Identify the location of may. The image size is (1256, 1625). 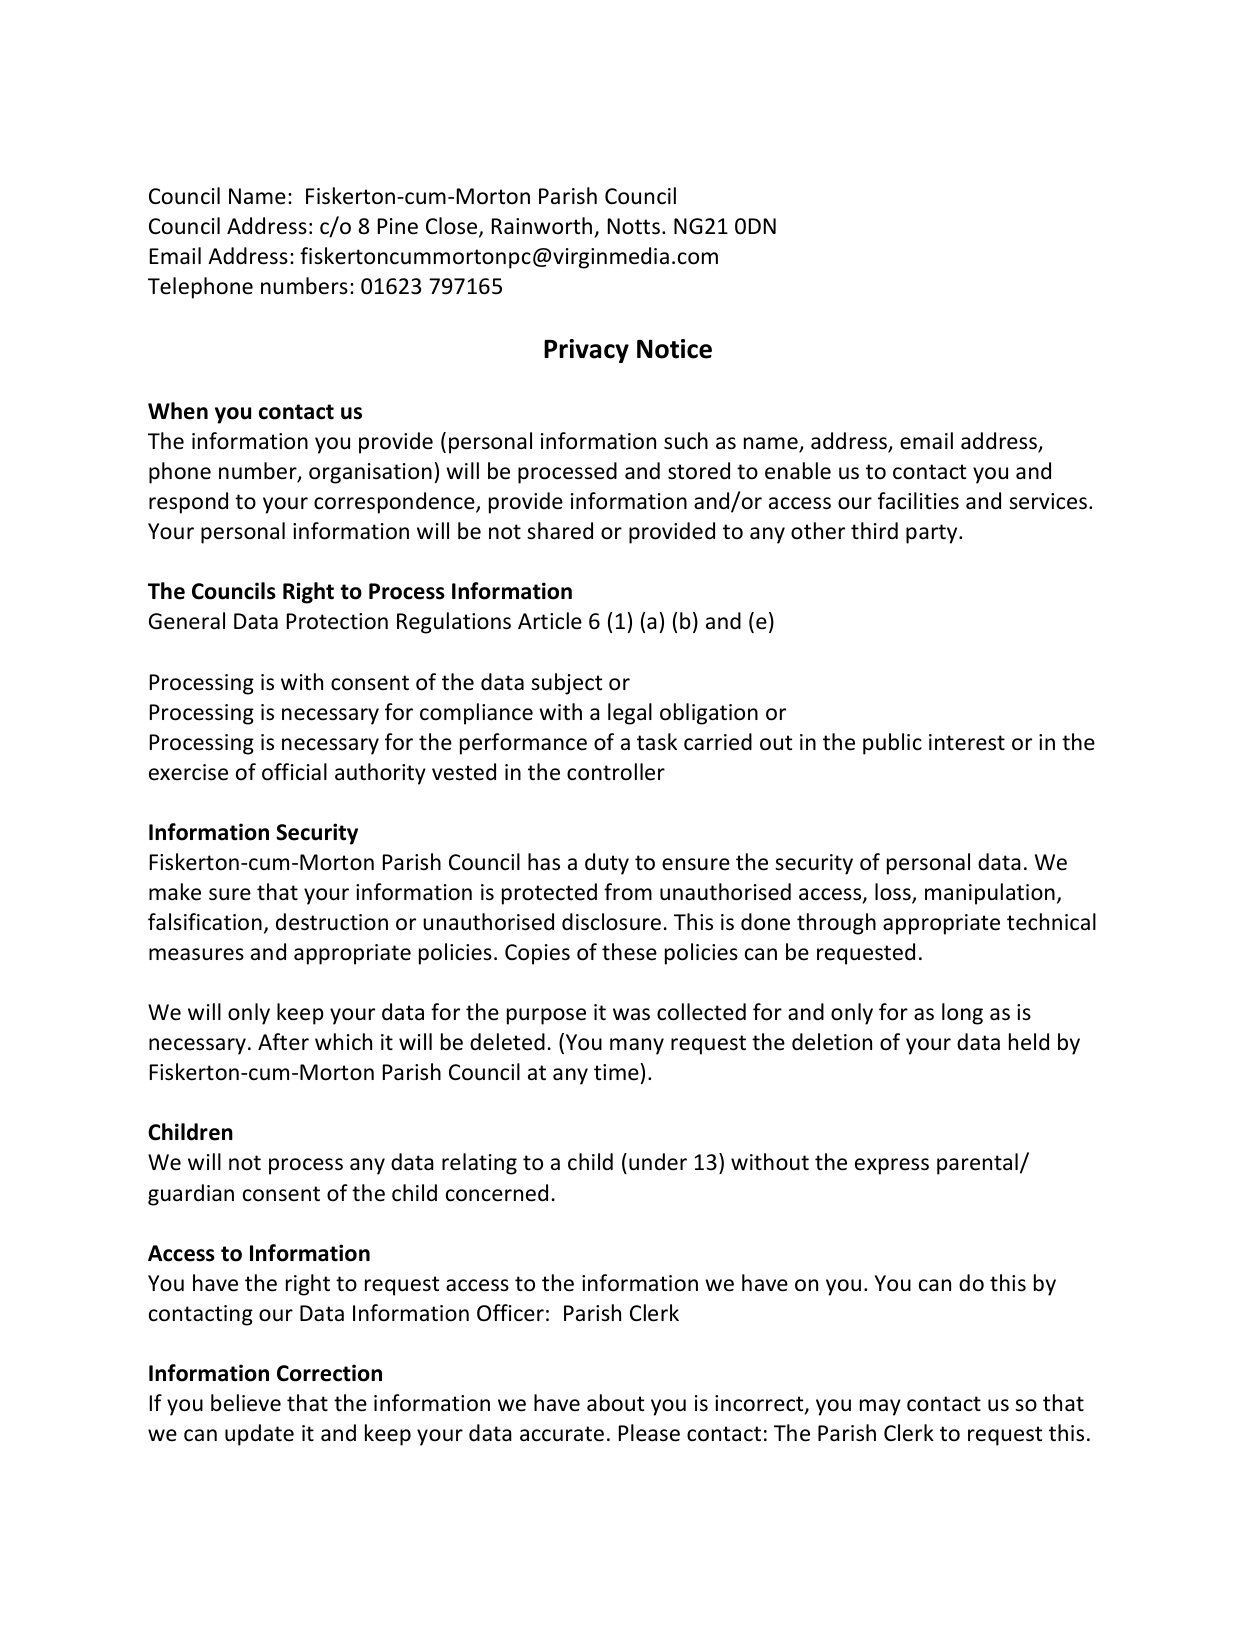
(880, 1407).
